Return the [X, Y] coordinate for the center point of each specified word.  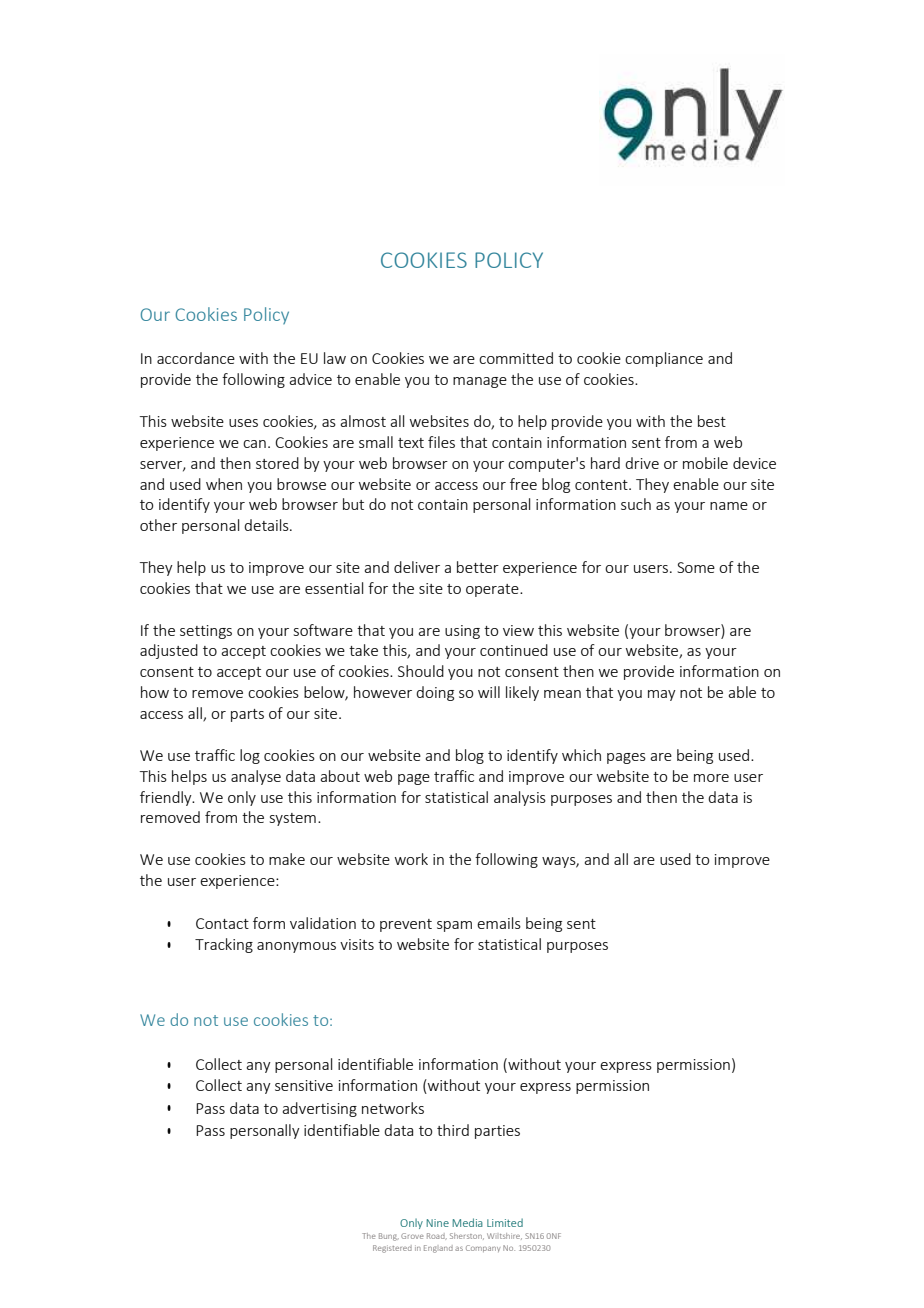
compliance [664, 359]
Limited [505, 1222]
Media [467, 1222]
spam [454, 926]
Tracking [224, 945]
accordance [196, 358]
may [662, 695]
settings [206, 632]
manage [480, 382]
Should [421, 671]
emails [499, 923]
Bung [389, 1237]
